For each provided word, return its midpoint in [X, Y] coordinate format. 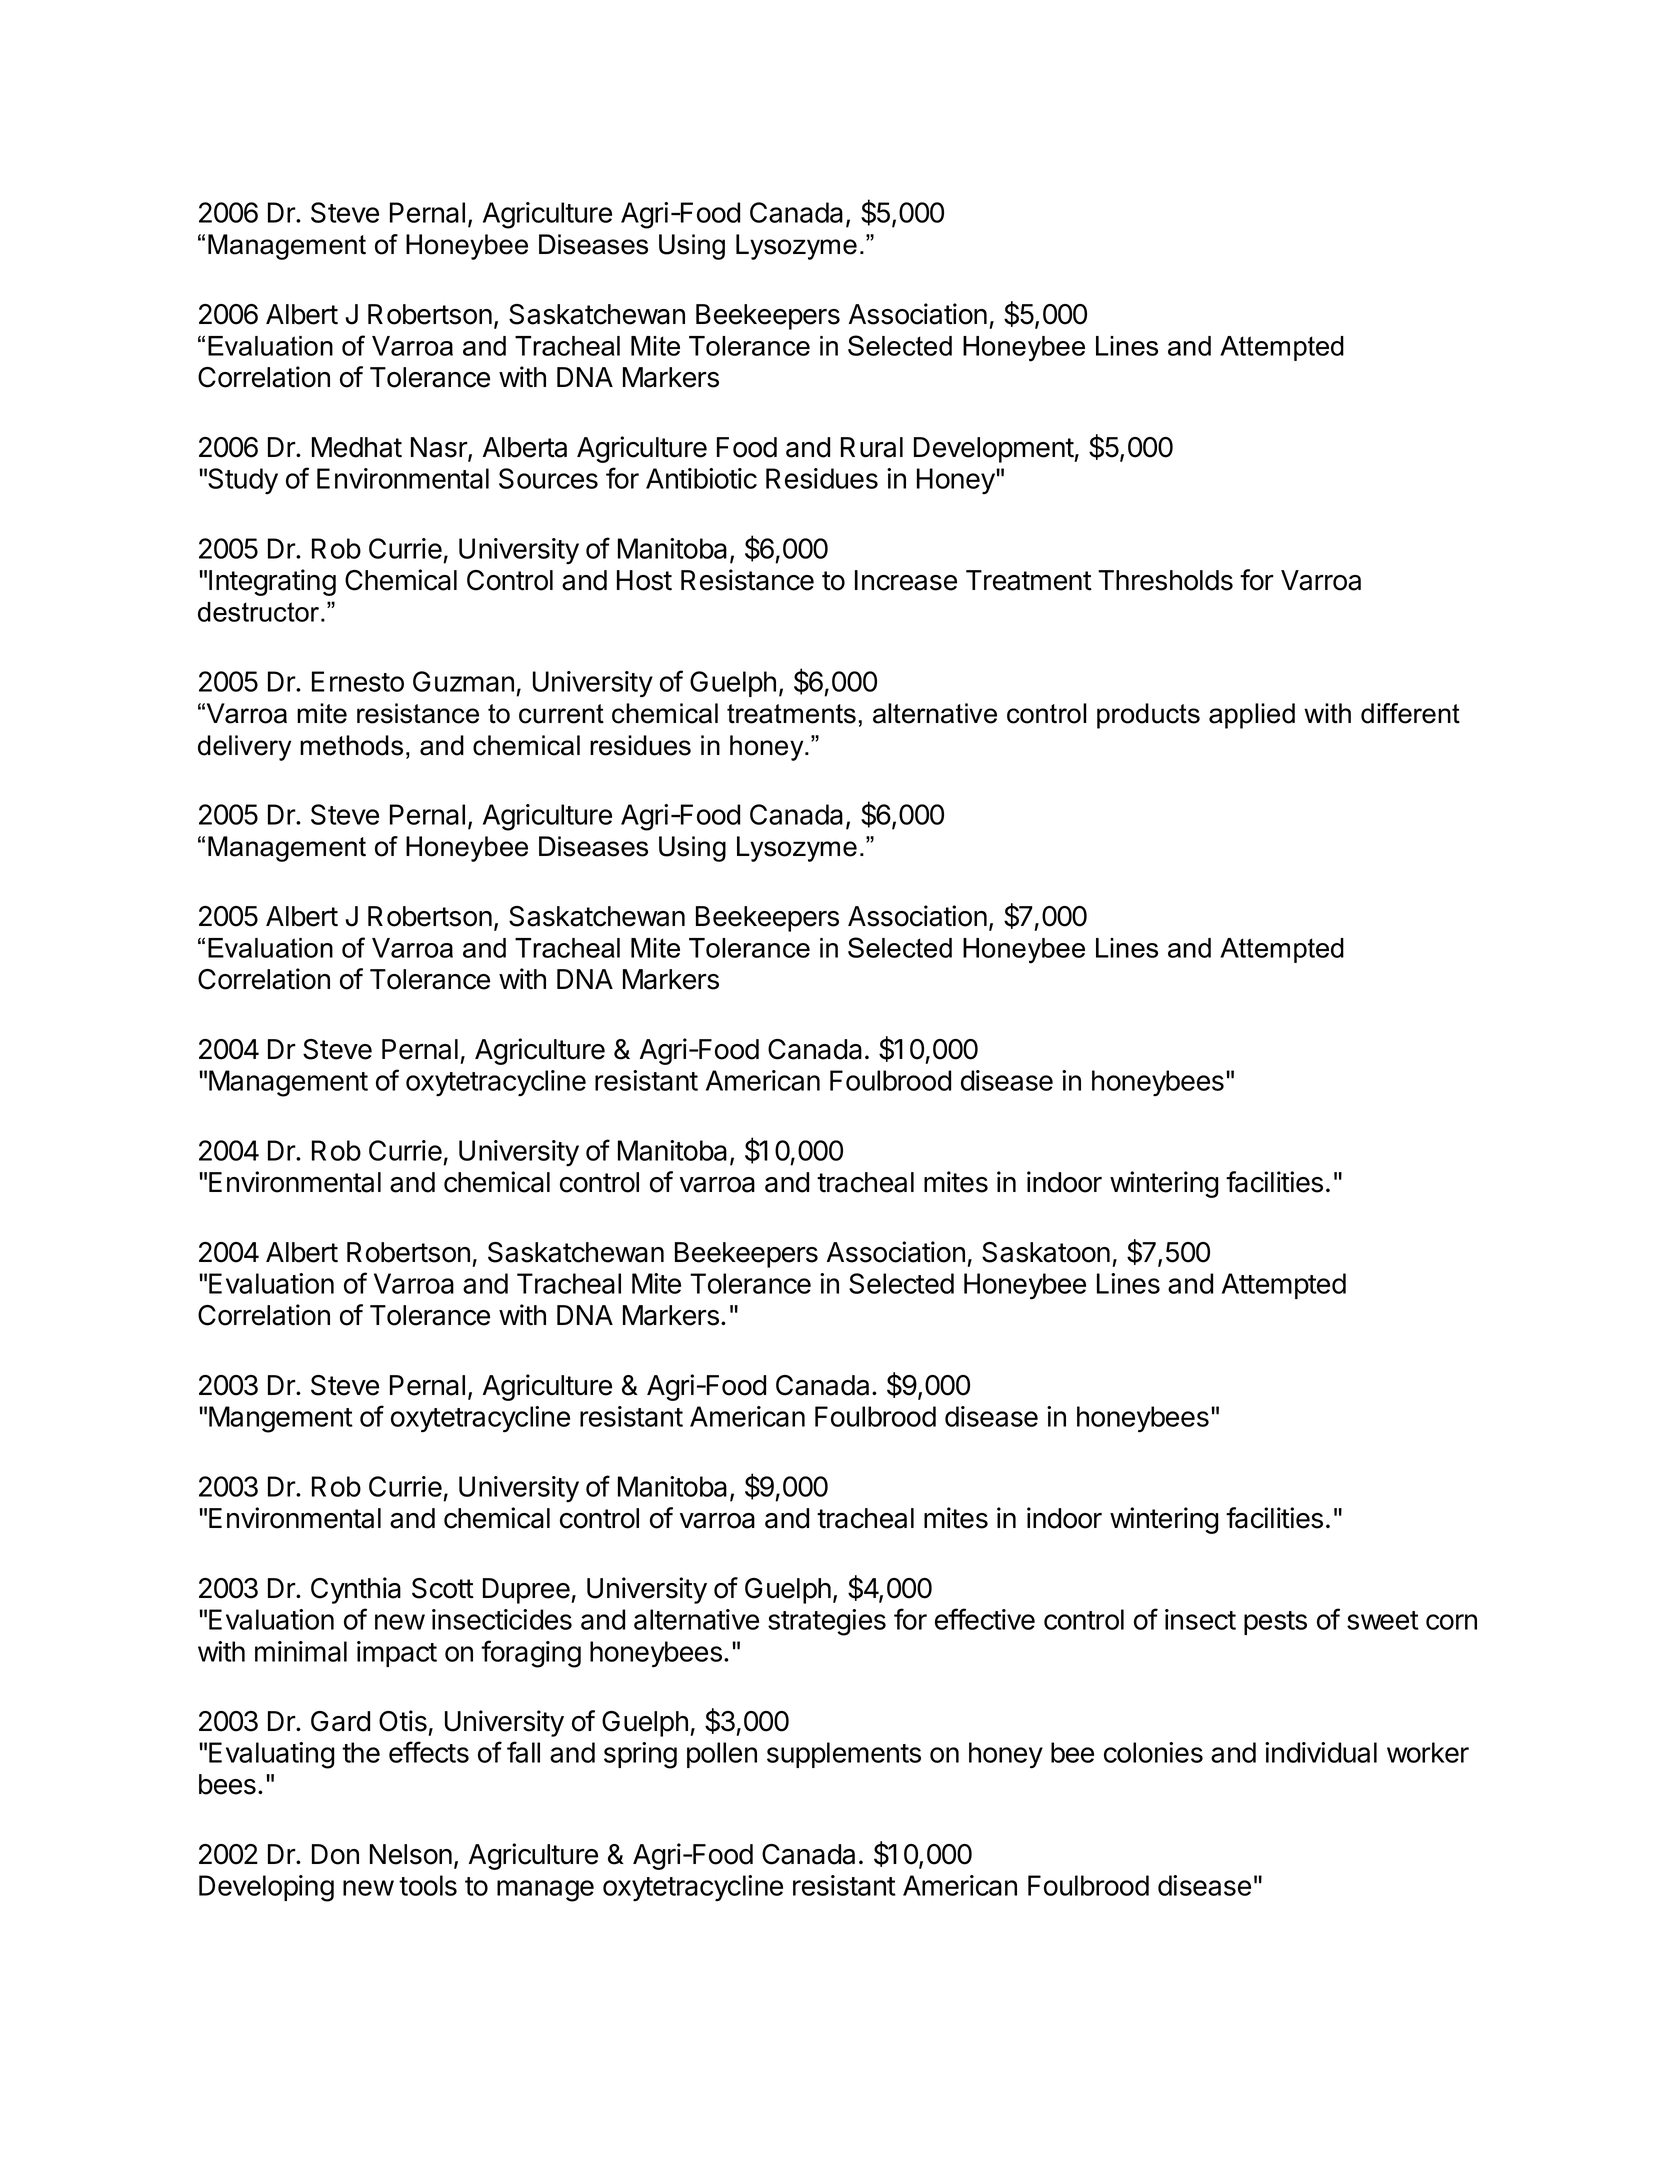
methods [351, 745]
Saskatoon [1046, 1252]
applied [1252, 716]
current [561, 714]
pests [1275, 1623]
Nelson [411, 1854]
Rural [872, 447]
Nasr [440, 448]
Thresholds [1165, 580]
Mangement [281, 1419]
